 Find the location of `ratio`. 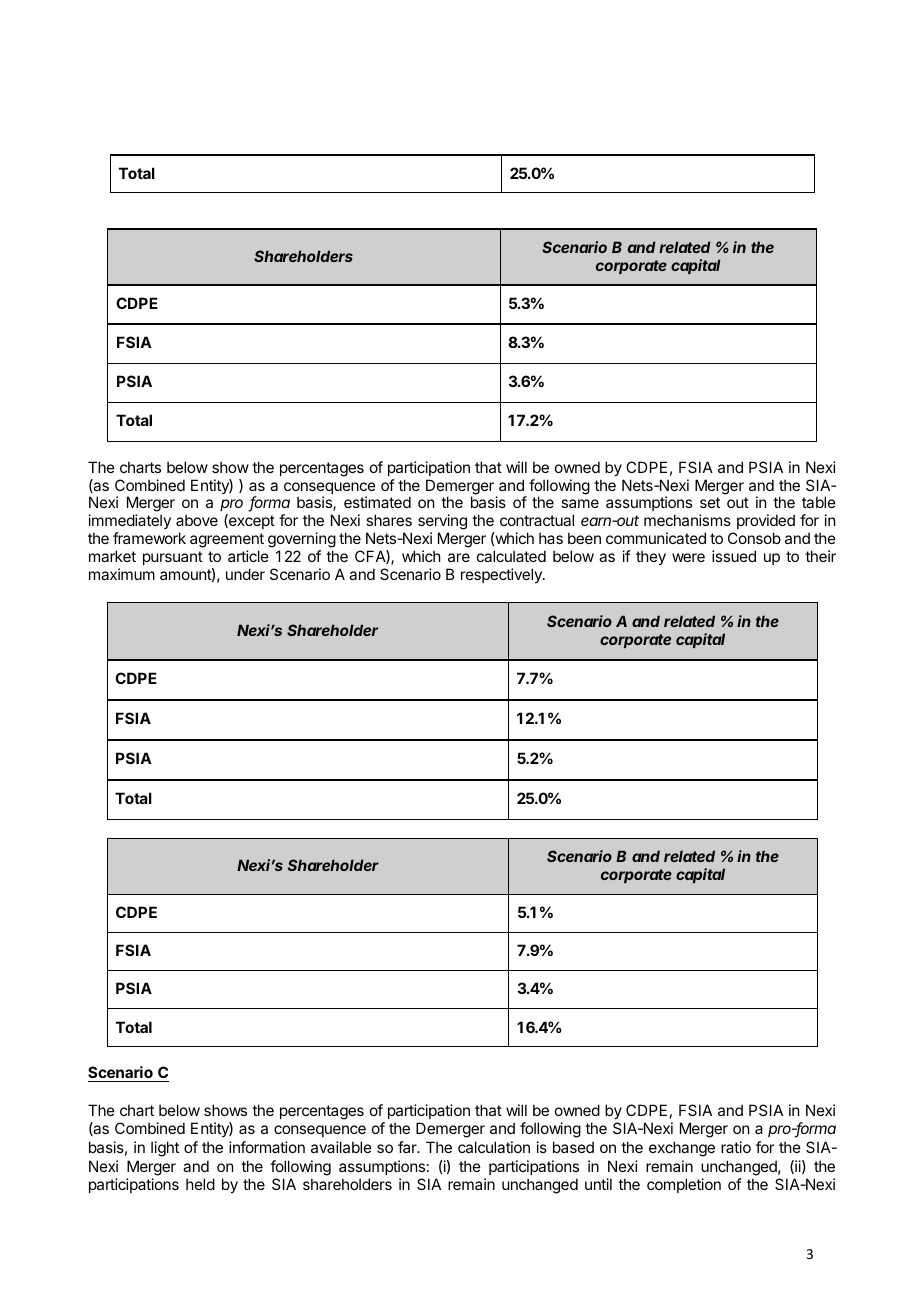

ratio is located at coordinates (736, 1147).
